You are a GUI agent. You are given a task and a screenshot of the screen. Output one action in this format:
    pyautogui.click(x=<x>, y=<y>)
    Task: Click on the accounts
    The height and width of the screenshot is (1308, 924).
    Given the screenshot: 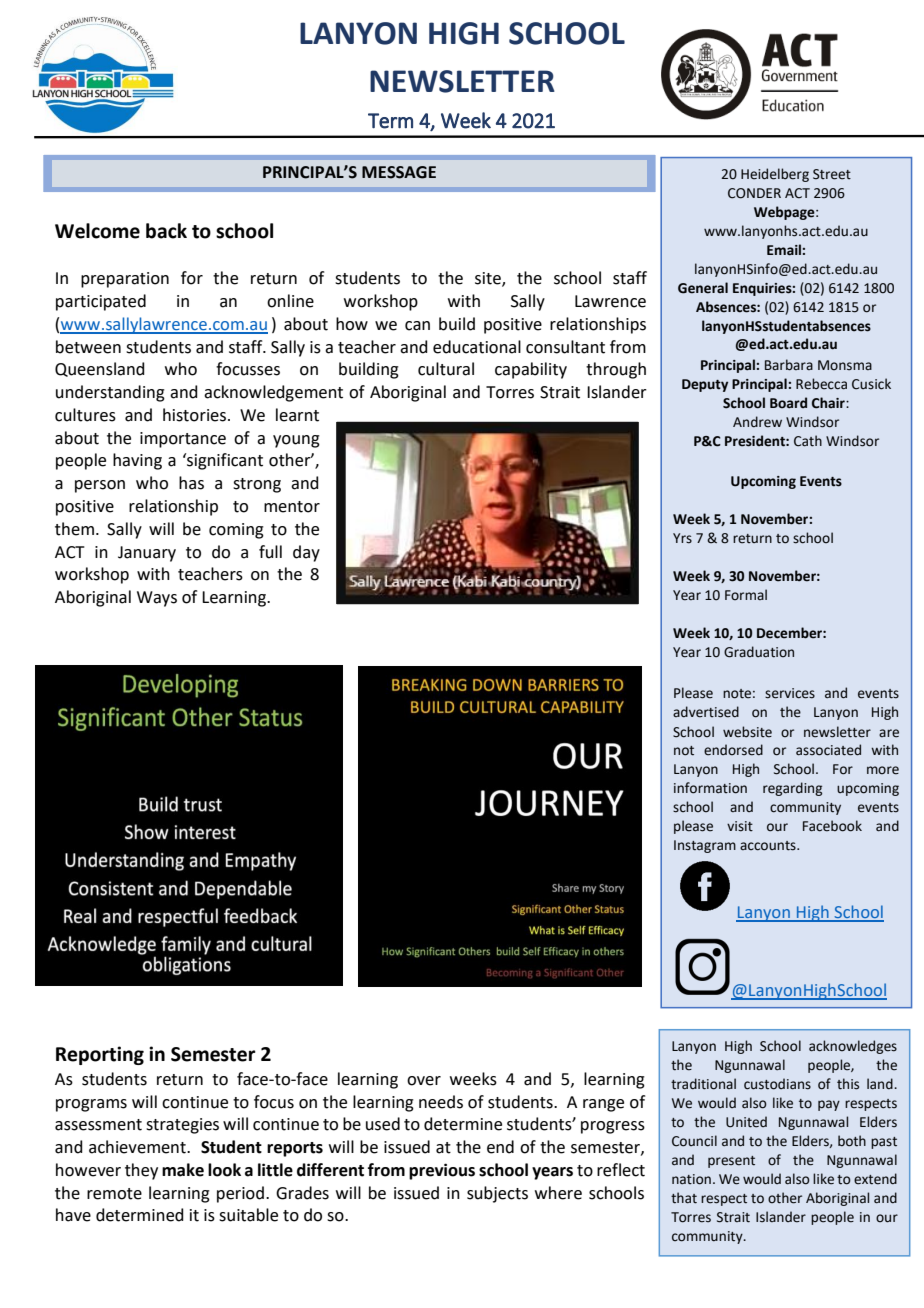 What is the action you would take?
    pyautogui.click(x=769, y=846)
